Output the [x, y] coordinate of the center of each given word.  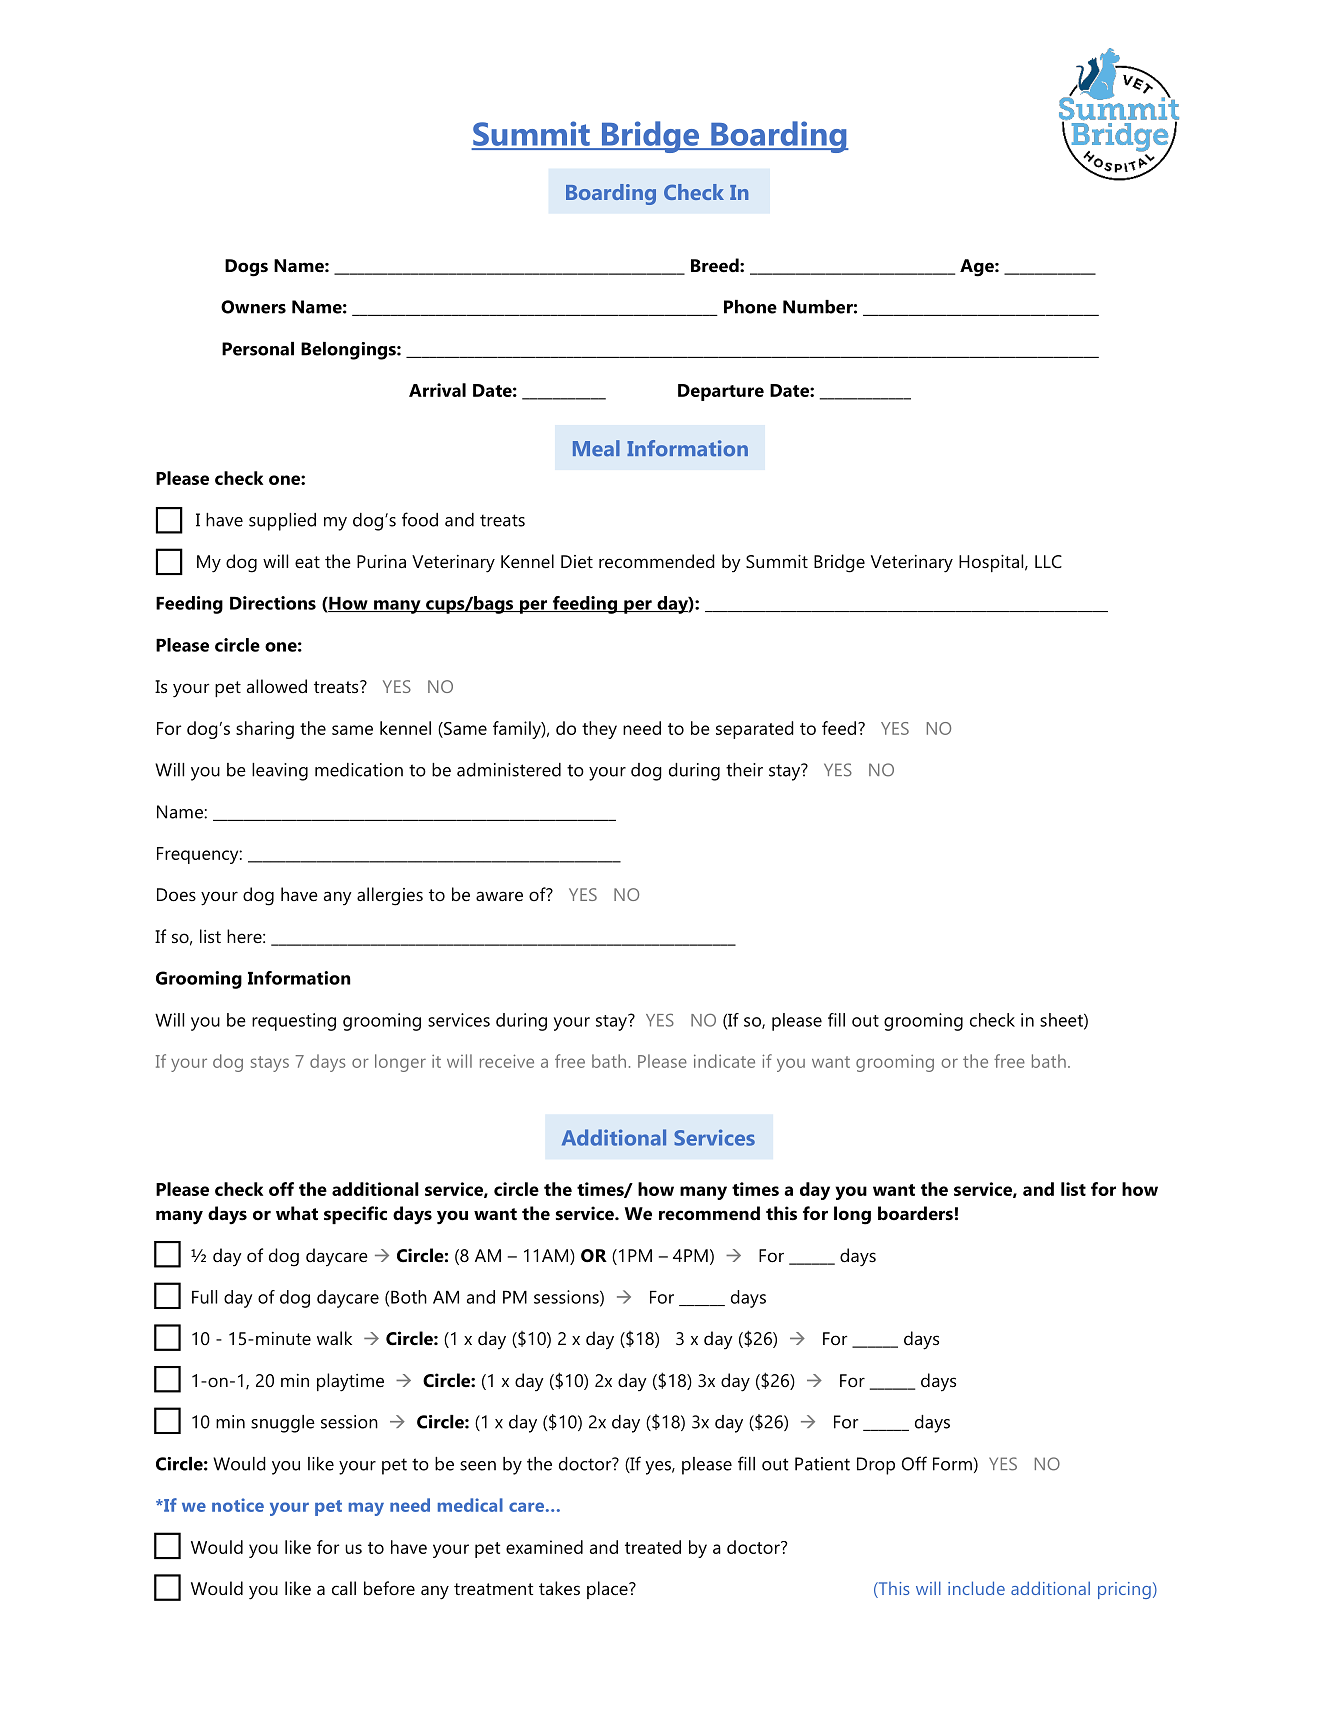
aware [499, 896]
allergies [390, 896]
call [344, 1588]
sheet [1062, 1021]
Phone [750, 307]
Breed [716, 265]
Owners [253, 307]
